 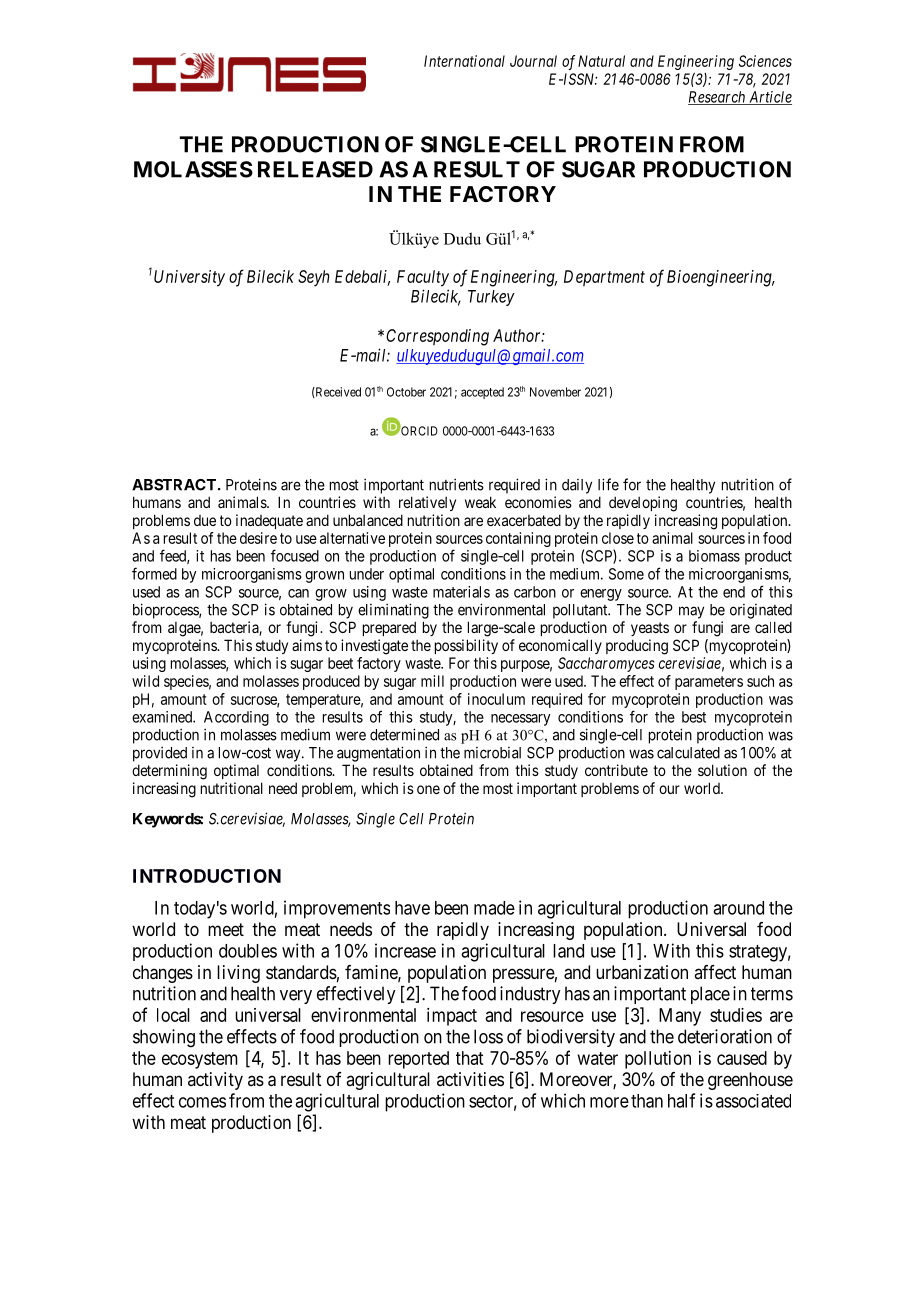 What do you see at coordinates (688, 753) in the page?
I see `calculated` at bounding box center [688, 753].
